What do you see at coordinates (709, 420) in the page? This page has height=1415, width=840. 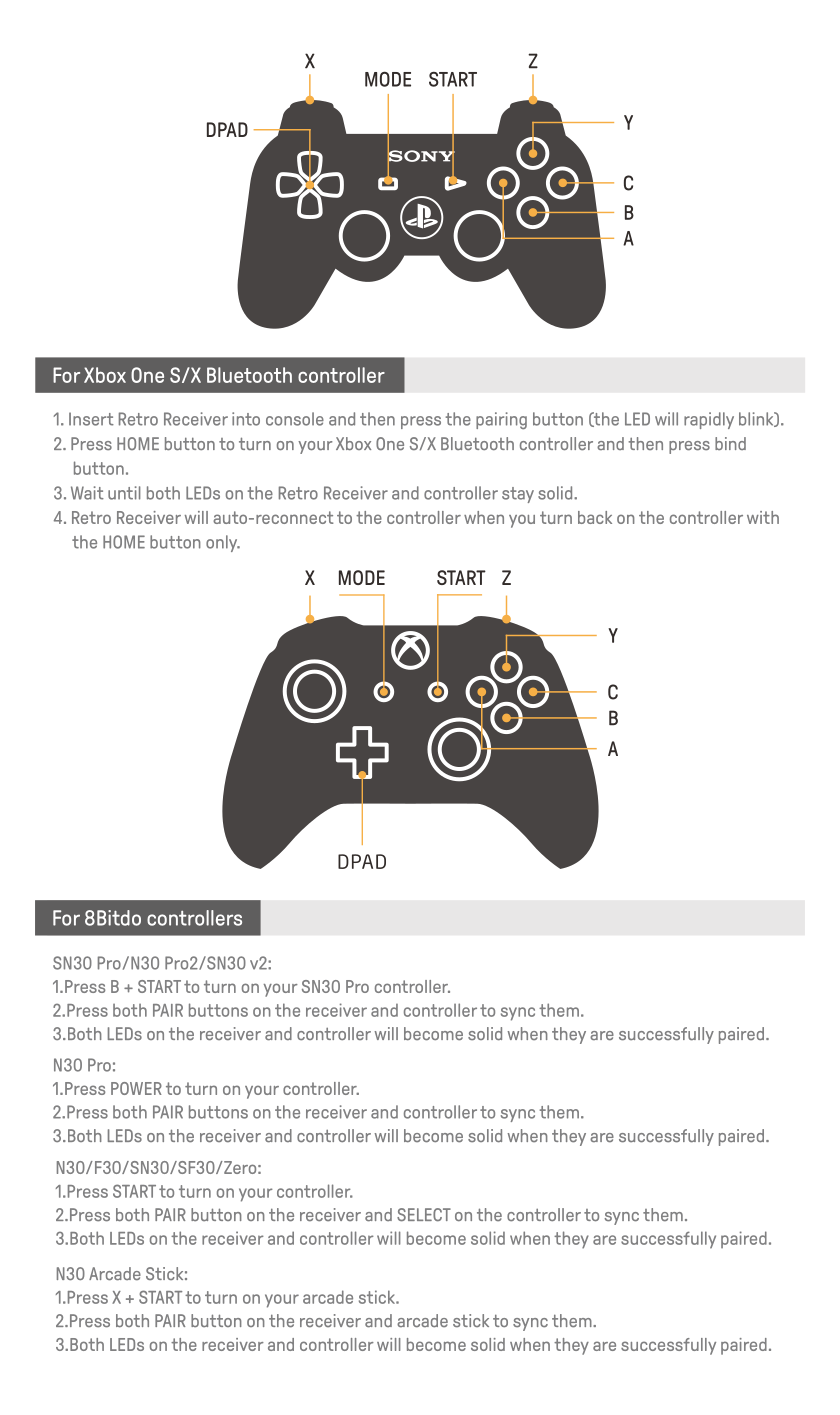 I see `rapidly` at bounding box center [709, 420].
